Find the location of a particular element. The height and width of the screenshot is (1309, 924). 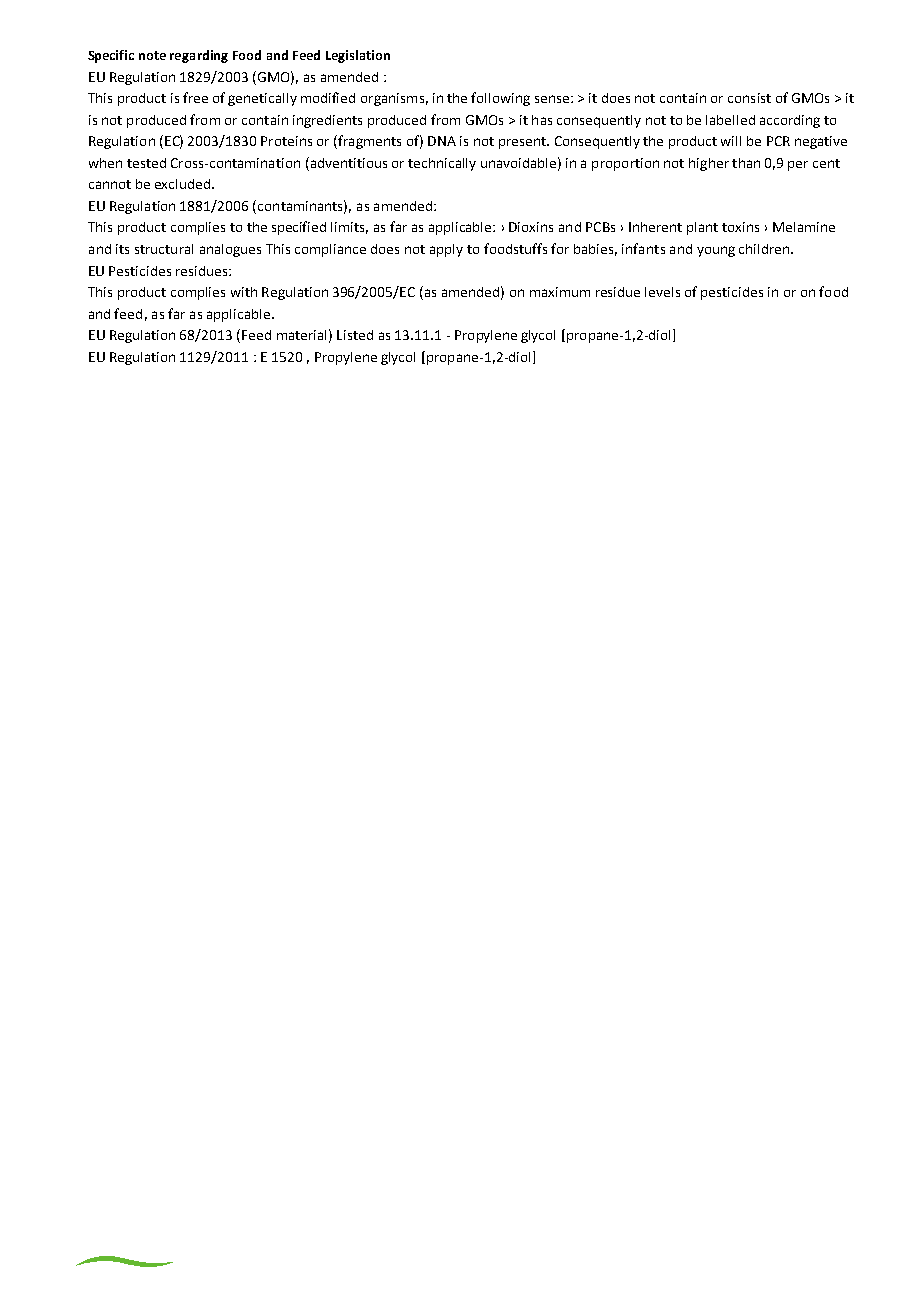

analogues is located at coordinates (230, 250).
